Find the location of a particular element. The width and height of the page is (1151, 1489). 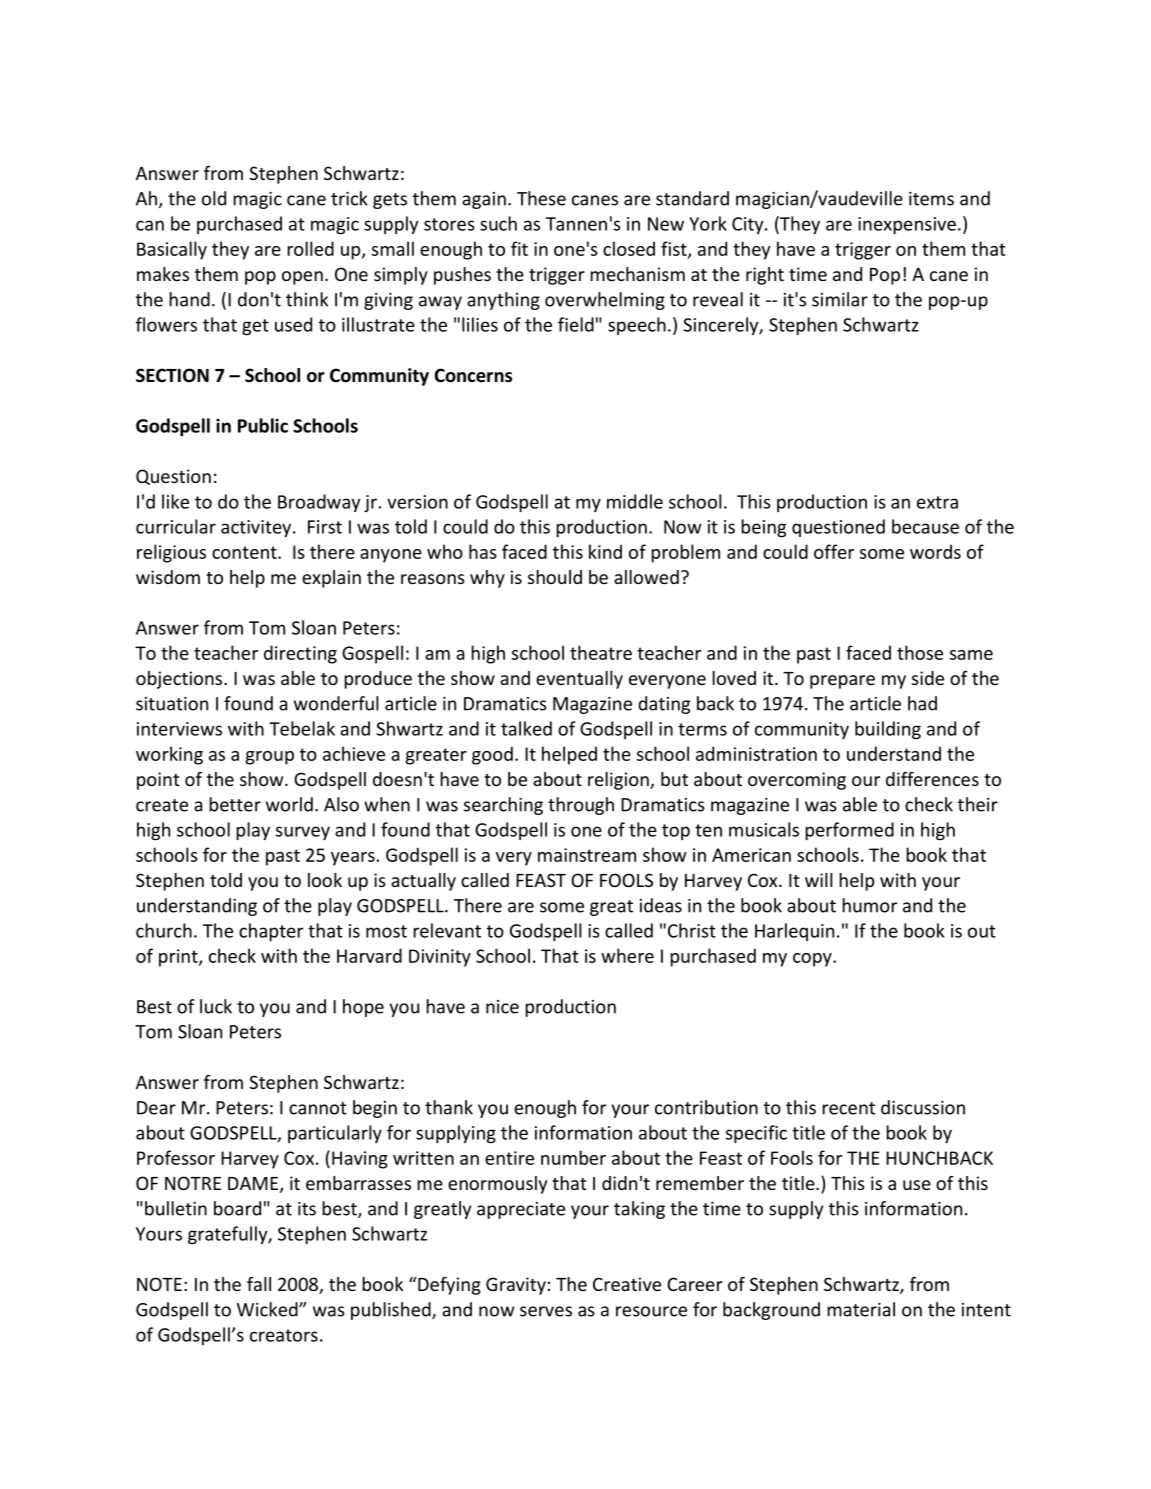

serves is located at coordinates (546, 1311).
